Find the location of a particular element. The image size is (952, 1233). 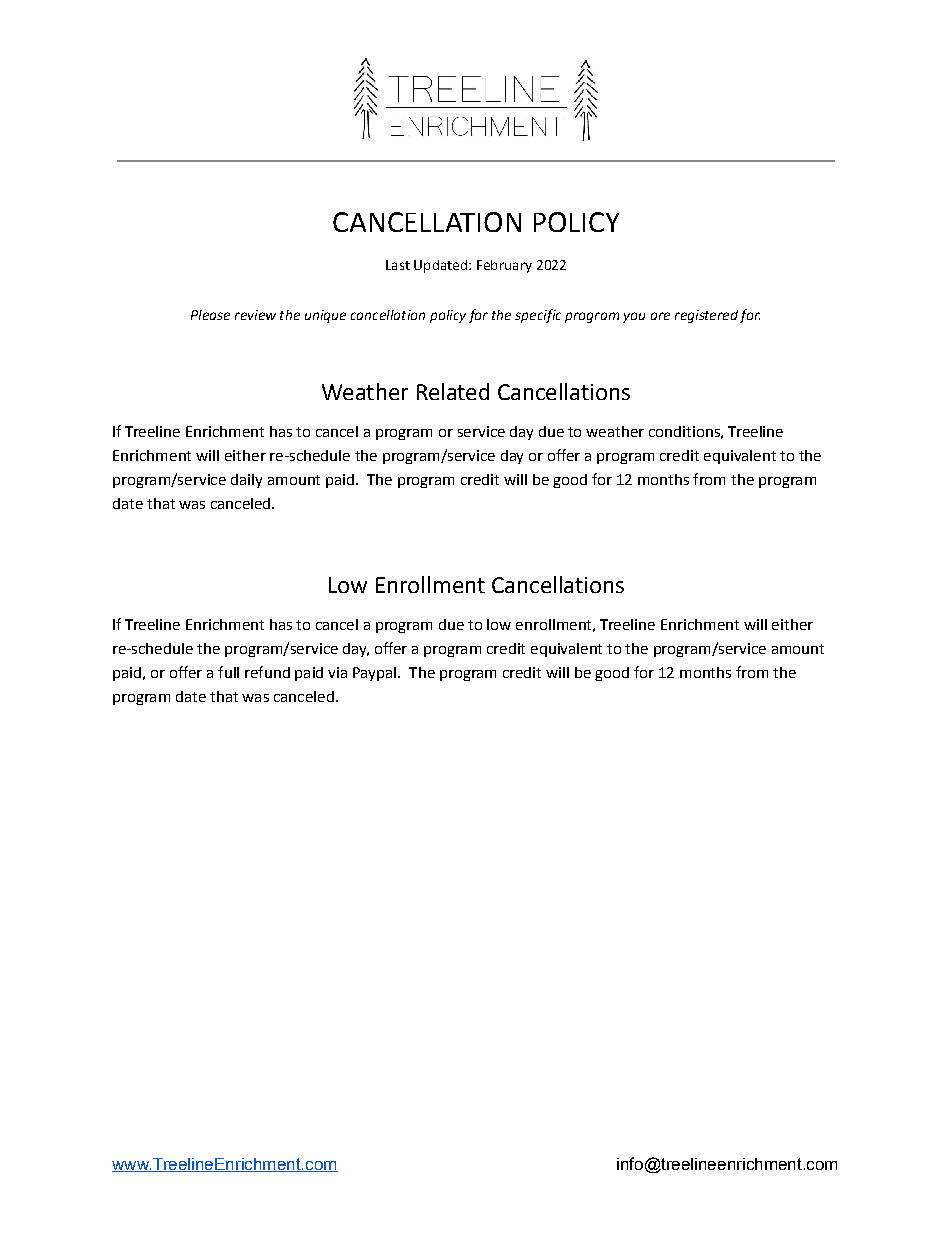

are is located at coordinates (660, 316).
